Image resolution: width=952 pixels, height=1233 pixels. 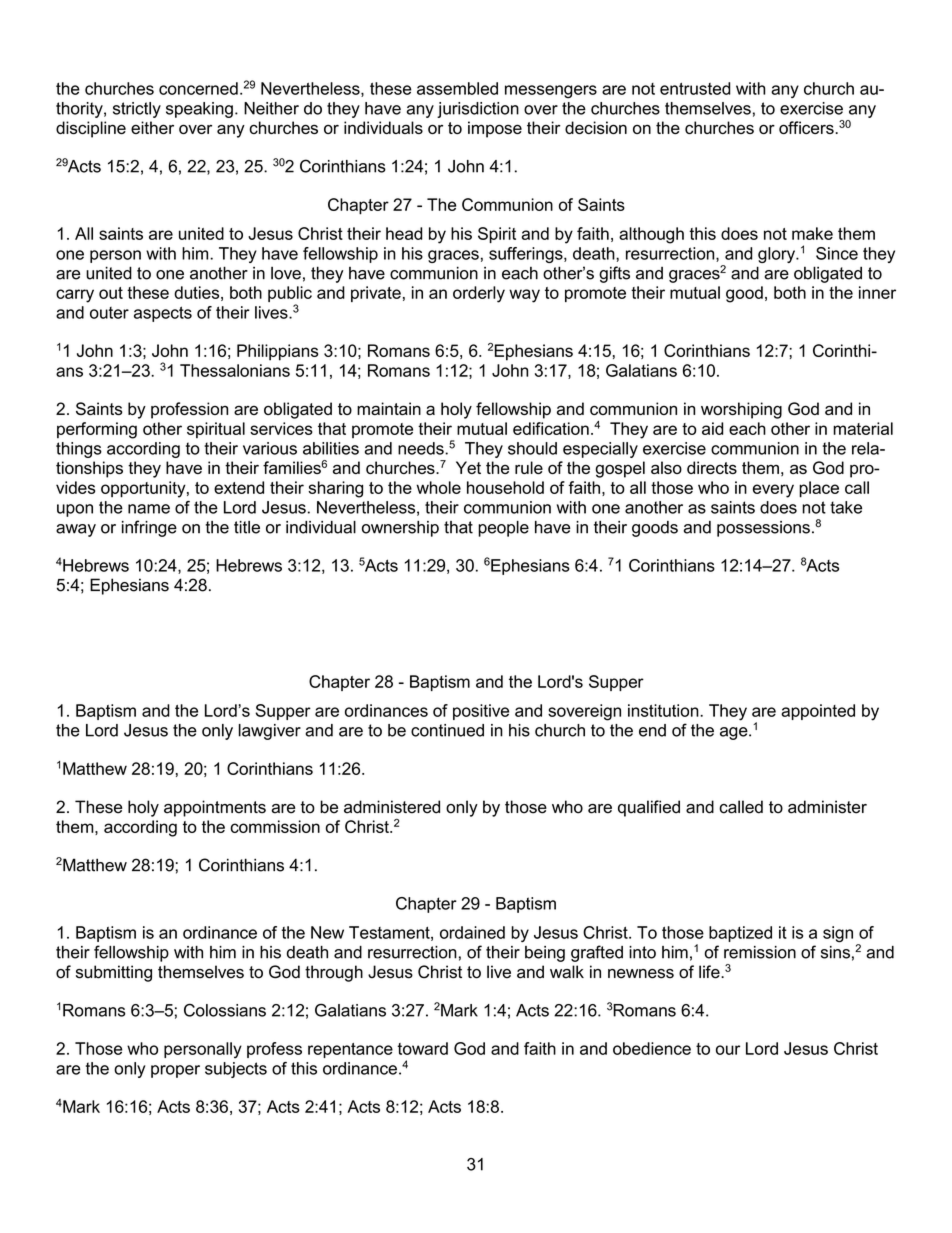 I want to click on baptized, so click(x=740, y=934).
